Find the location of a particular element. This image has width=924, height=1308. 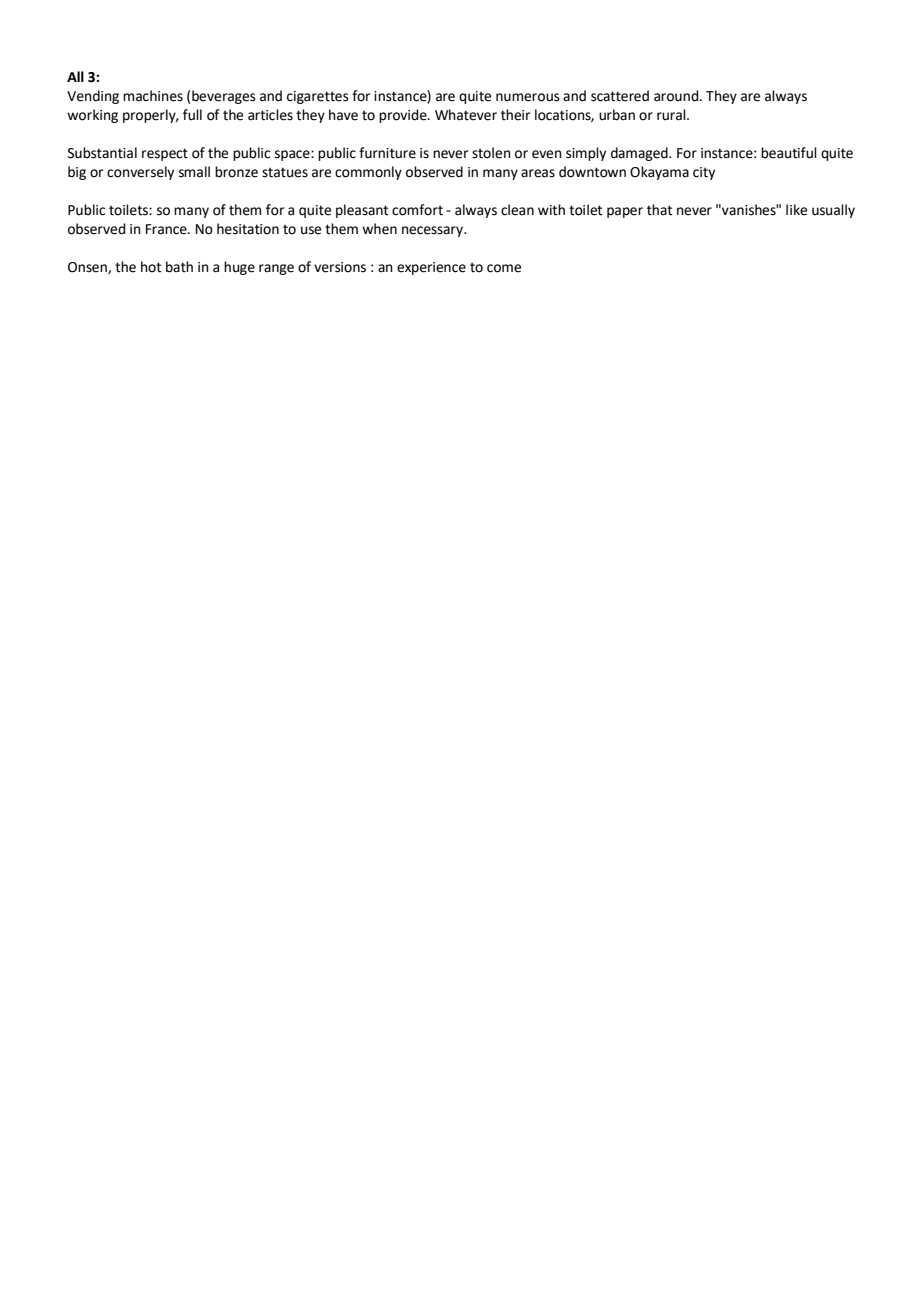

France is located at coordinates (167, 229).
